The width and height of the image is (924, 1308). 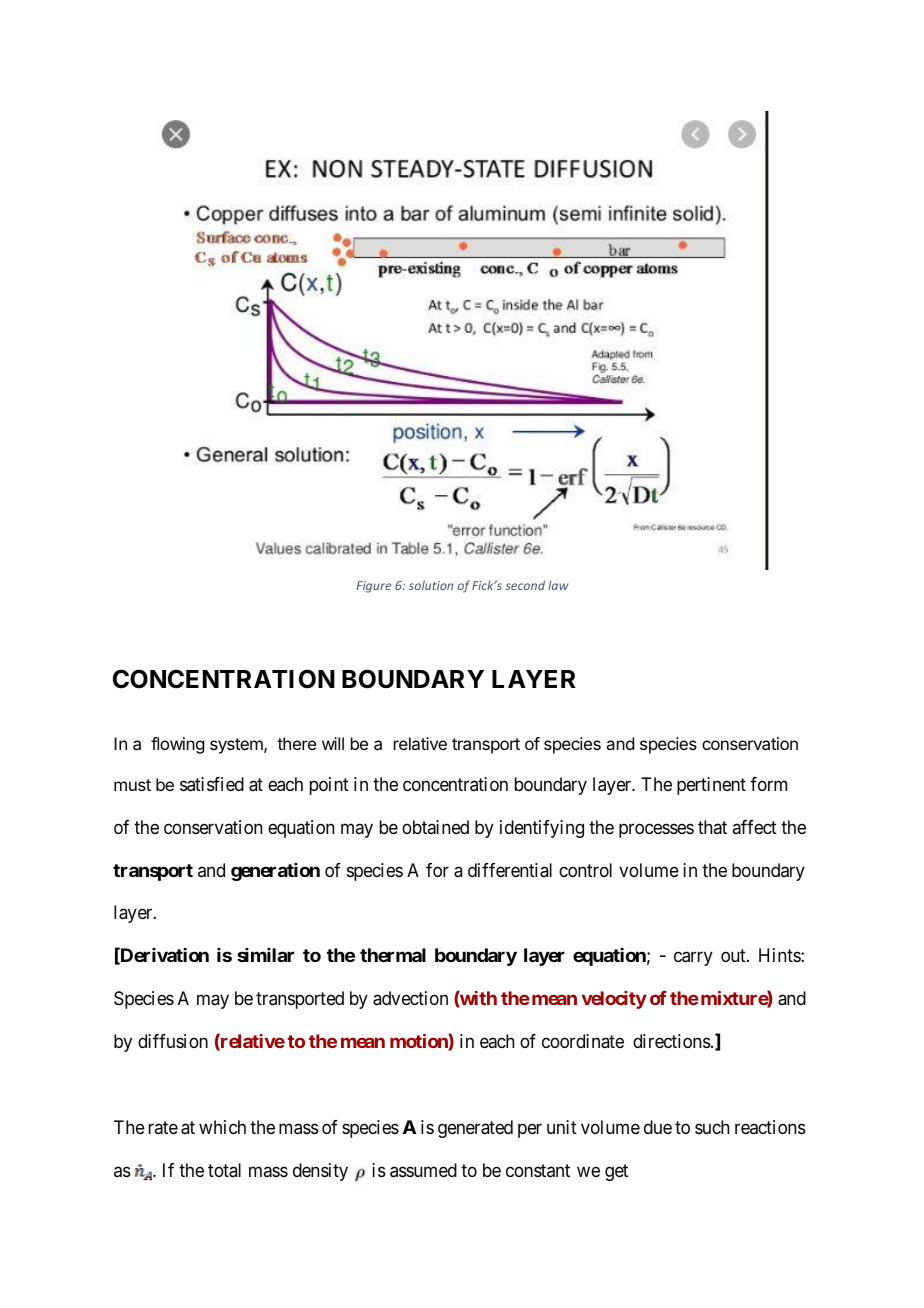 I want to click on solution, so click(x=431, y=585).
